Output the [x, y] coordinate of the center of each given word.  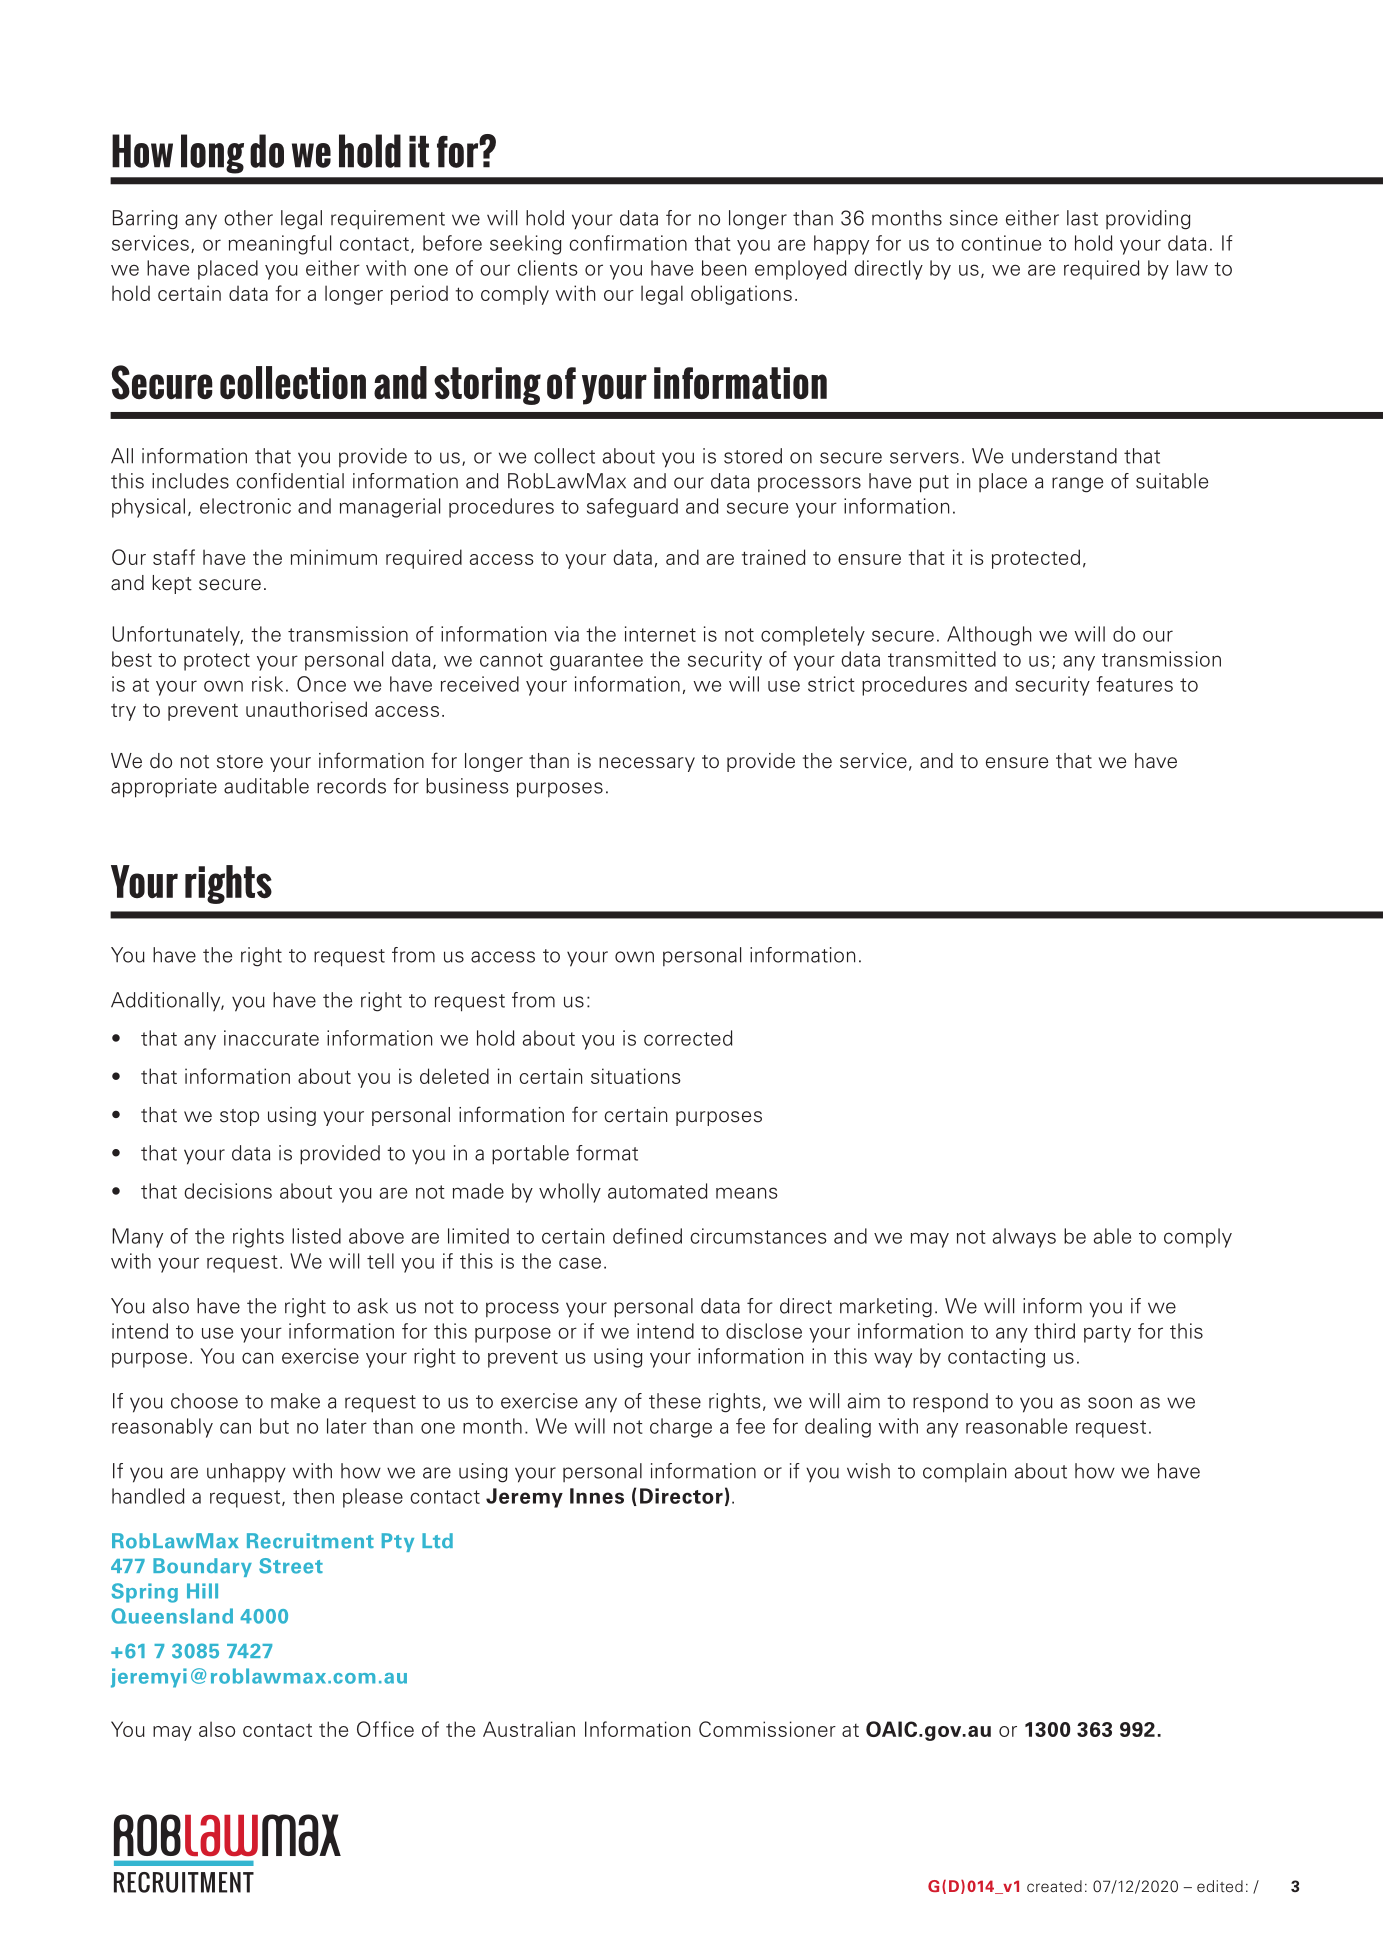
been [724, 268]
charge [681, 1428]
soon [1110, 1403]
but [274, 1426]
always [1024, 1238]
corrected [688, 1038]
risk [267, 684]
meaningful [280, 245]
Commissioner [767, 1729]
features [1134, 684]
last [1082, 218]
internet [660, 634]
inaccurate [271, 1038]
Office [385, 1729]
